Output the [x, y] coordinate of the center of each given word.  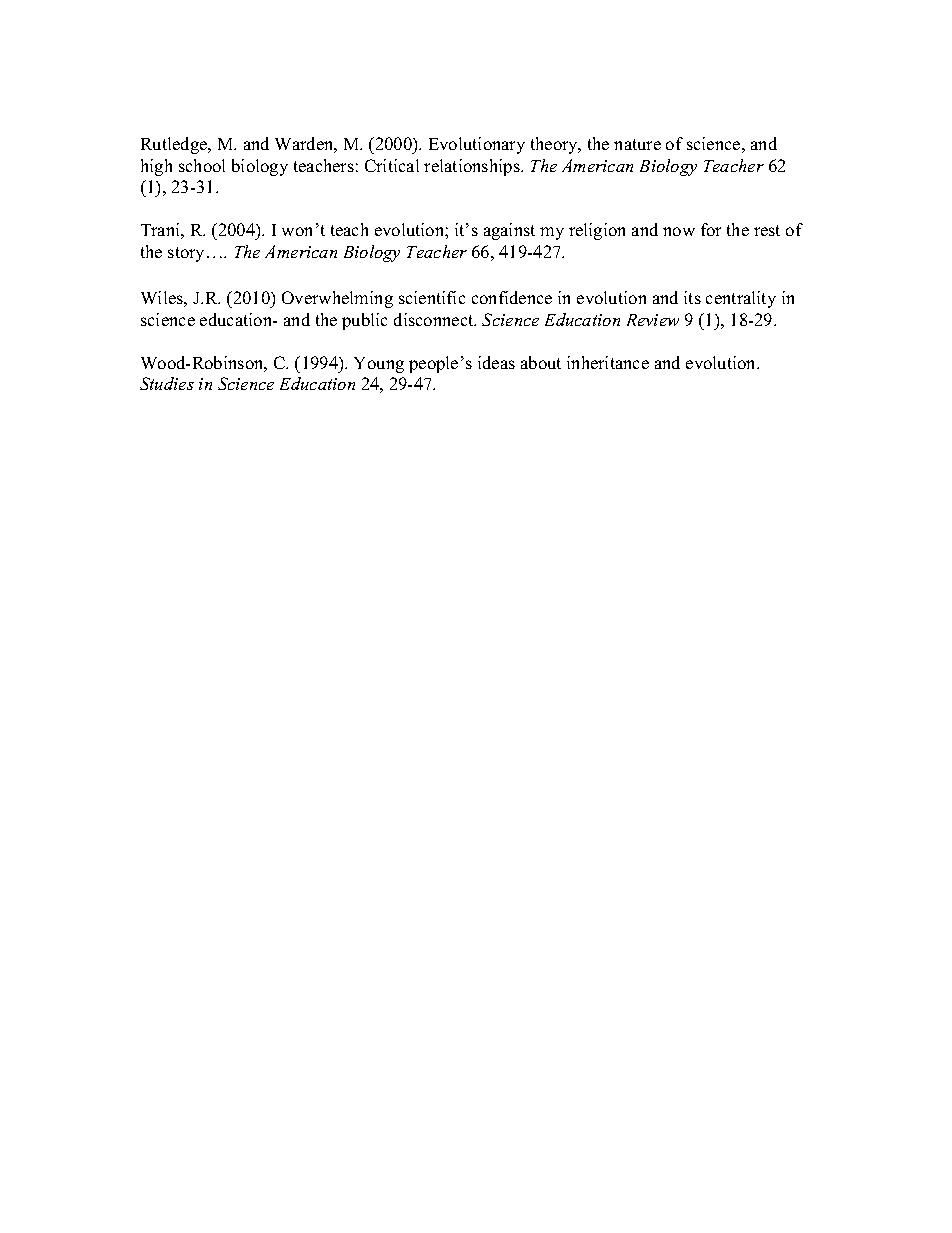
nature [637, 144]
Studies [167, 383]
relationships [473, 167]
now [679, 231]
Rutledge [175, 145]
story [188, 254]
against [509, 231]
